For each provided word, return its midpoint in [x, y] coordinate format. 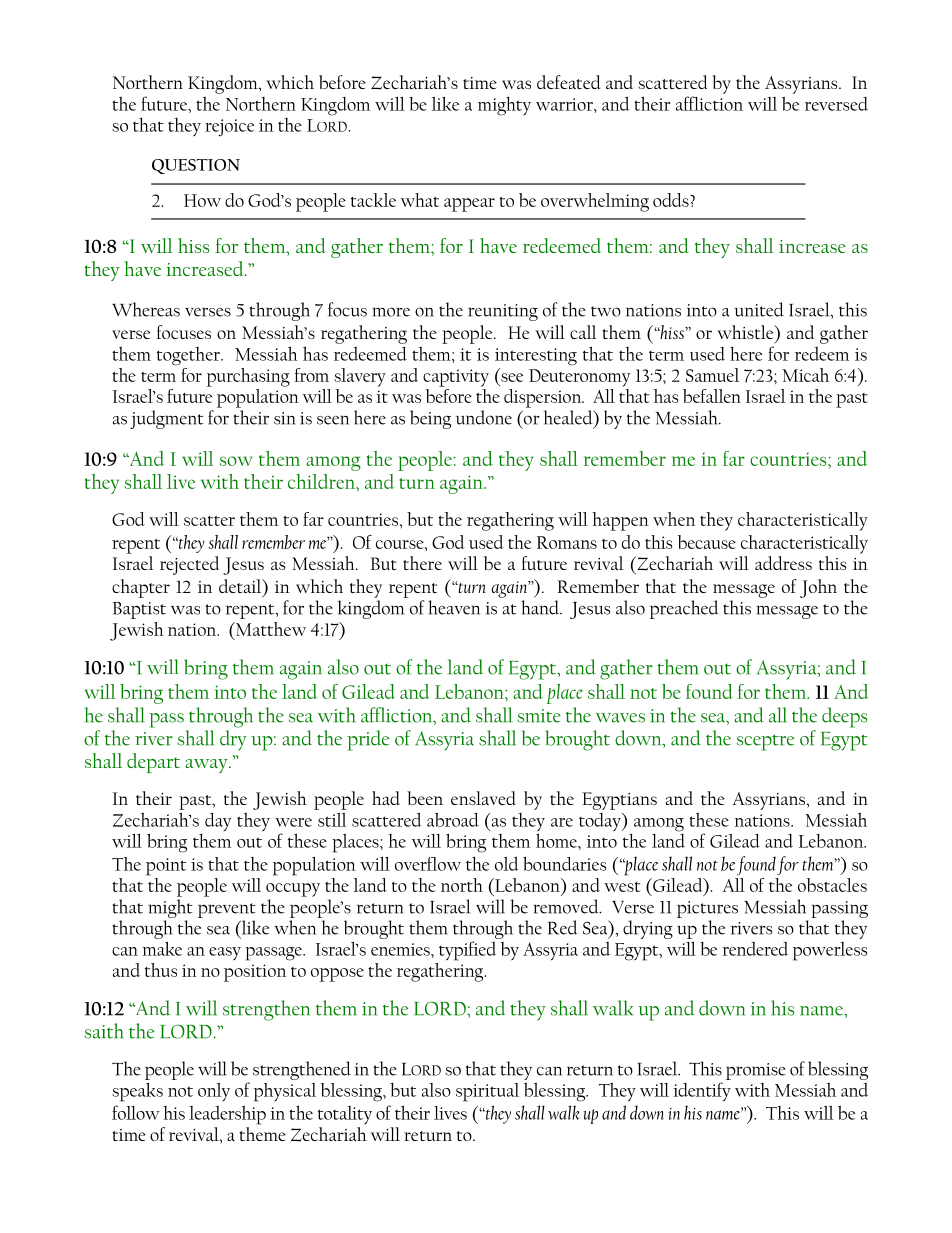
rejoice [229, 127]
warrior [565, 104]
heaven [454, 607]
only [214, 1092]
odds [672, 200]
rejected [189, 565]
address [783, 563]
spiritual [487, 1092]
